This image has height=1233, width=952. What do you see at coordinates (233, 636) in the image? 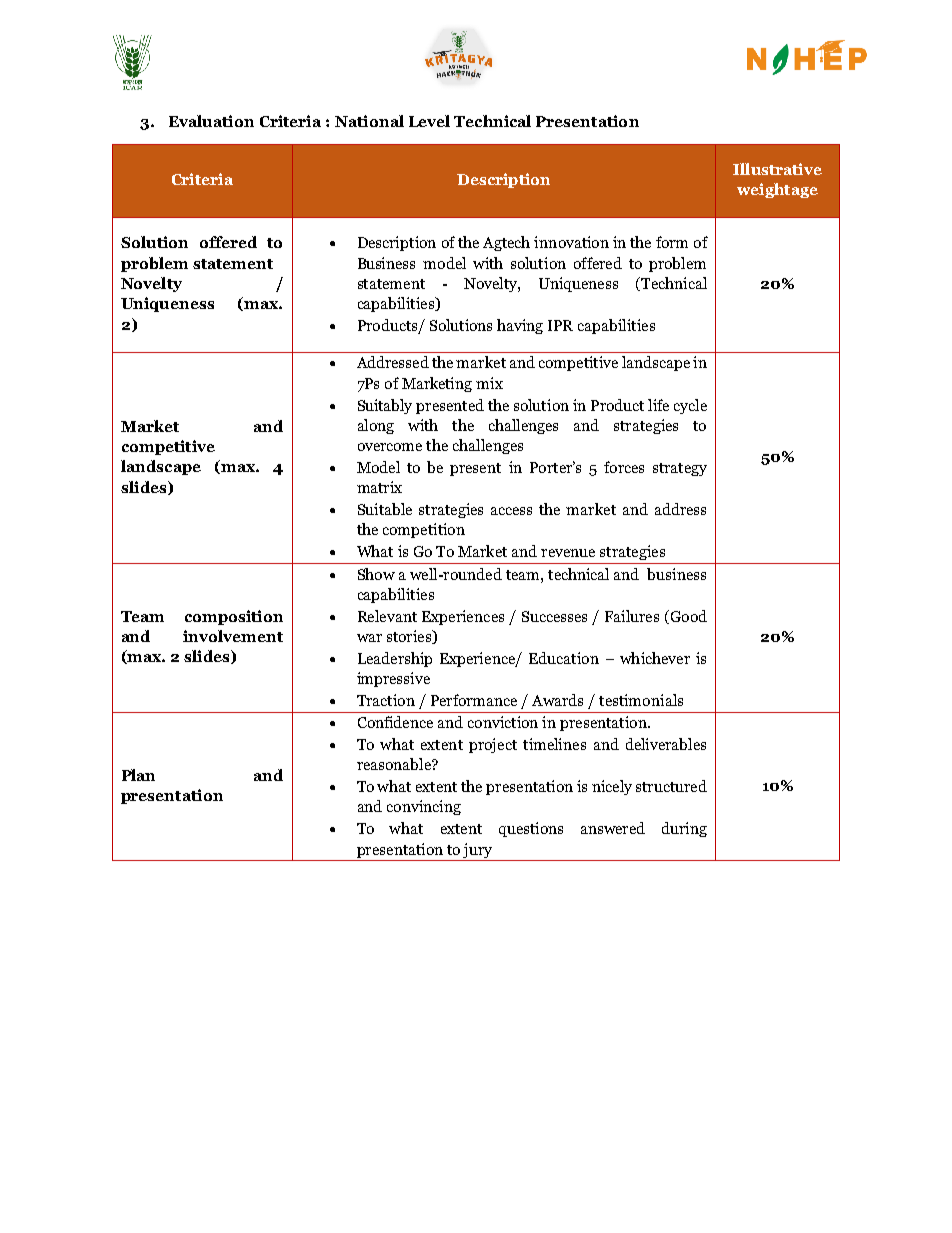
I see `involvement` at bounding box center [233, 636].
